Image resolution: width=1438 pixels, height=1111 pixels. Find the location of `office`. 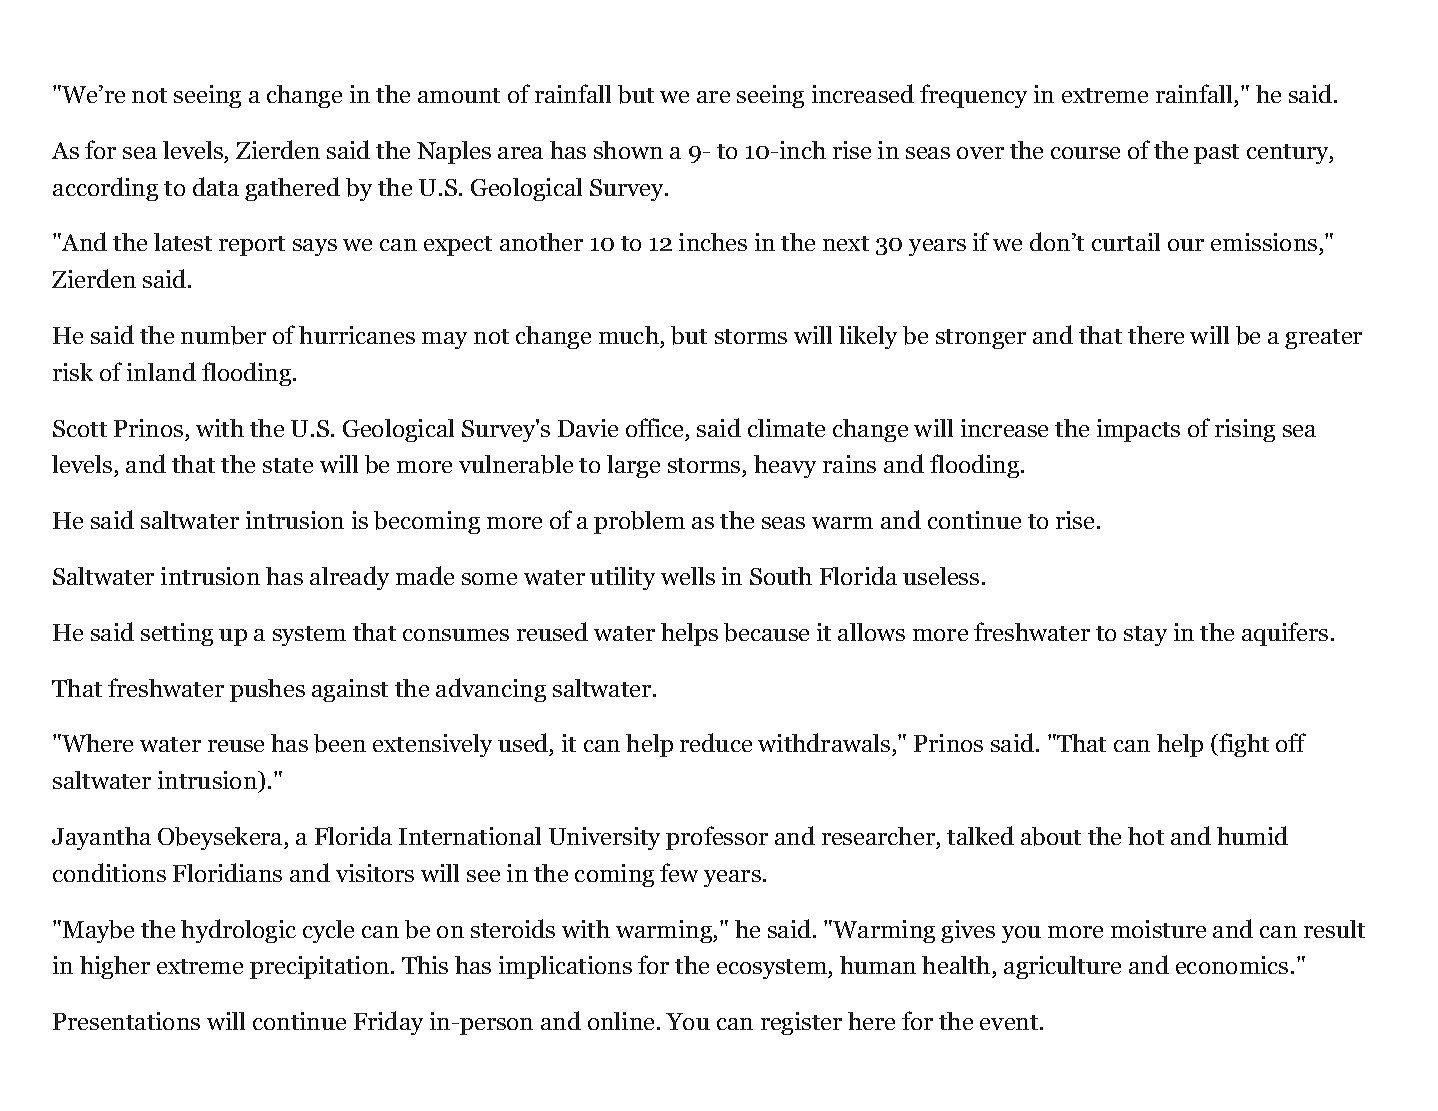

office is located at coordinates (654, 427).
